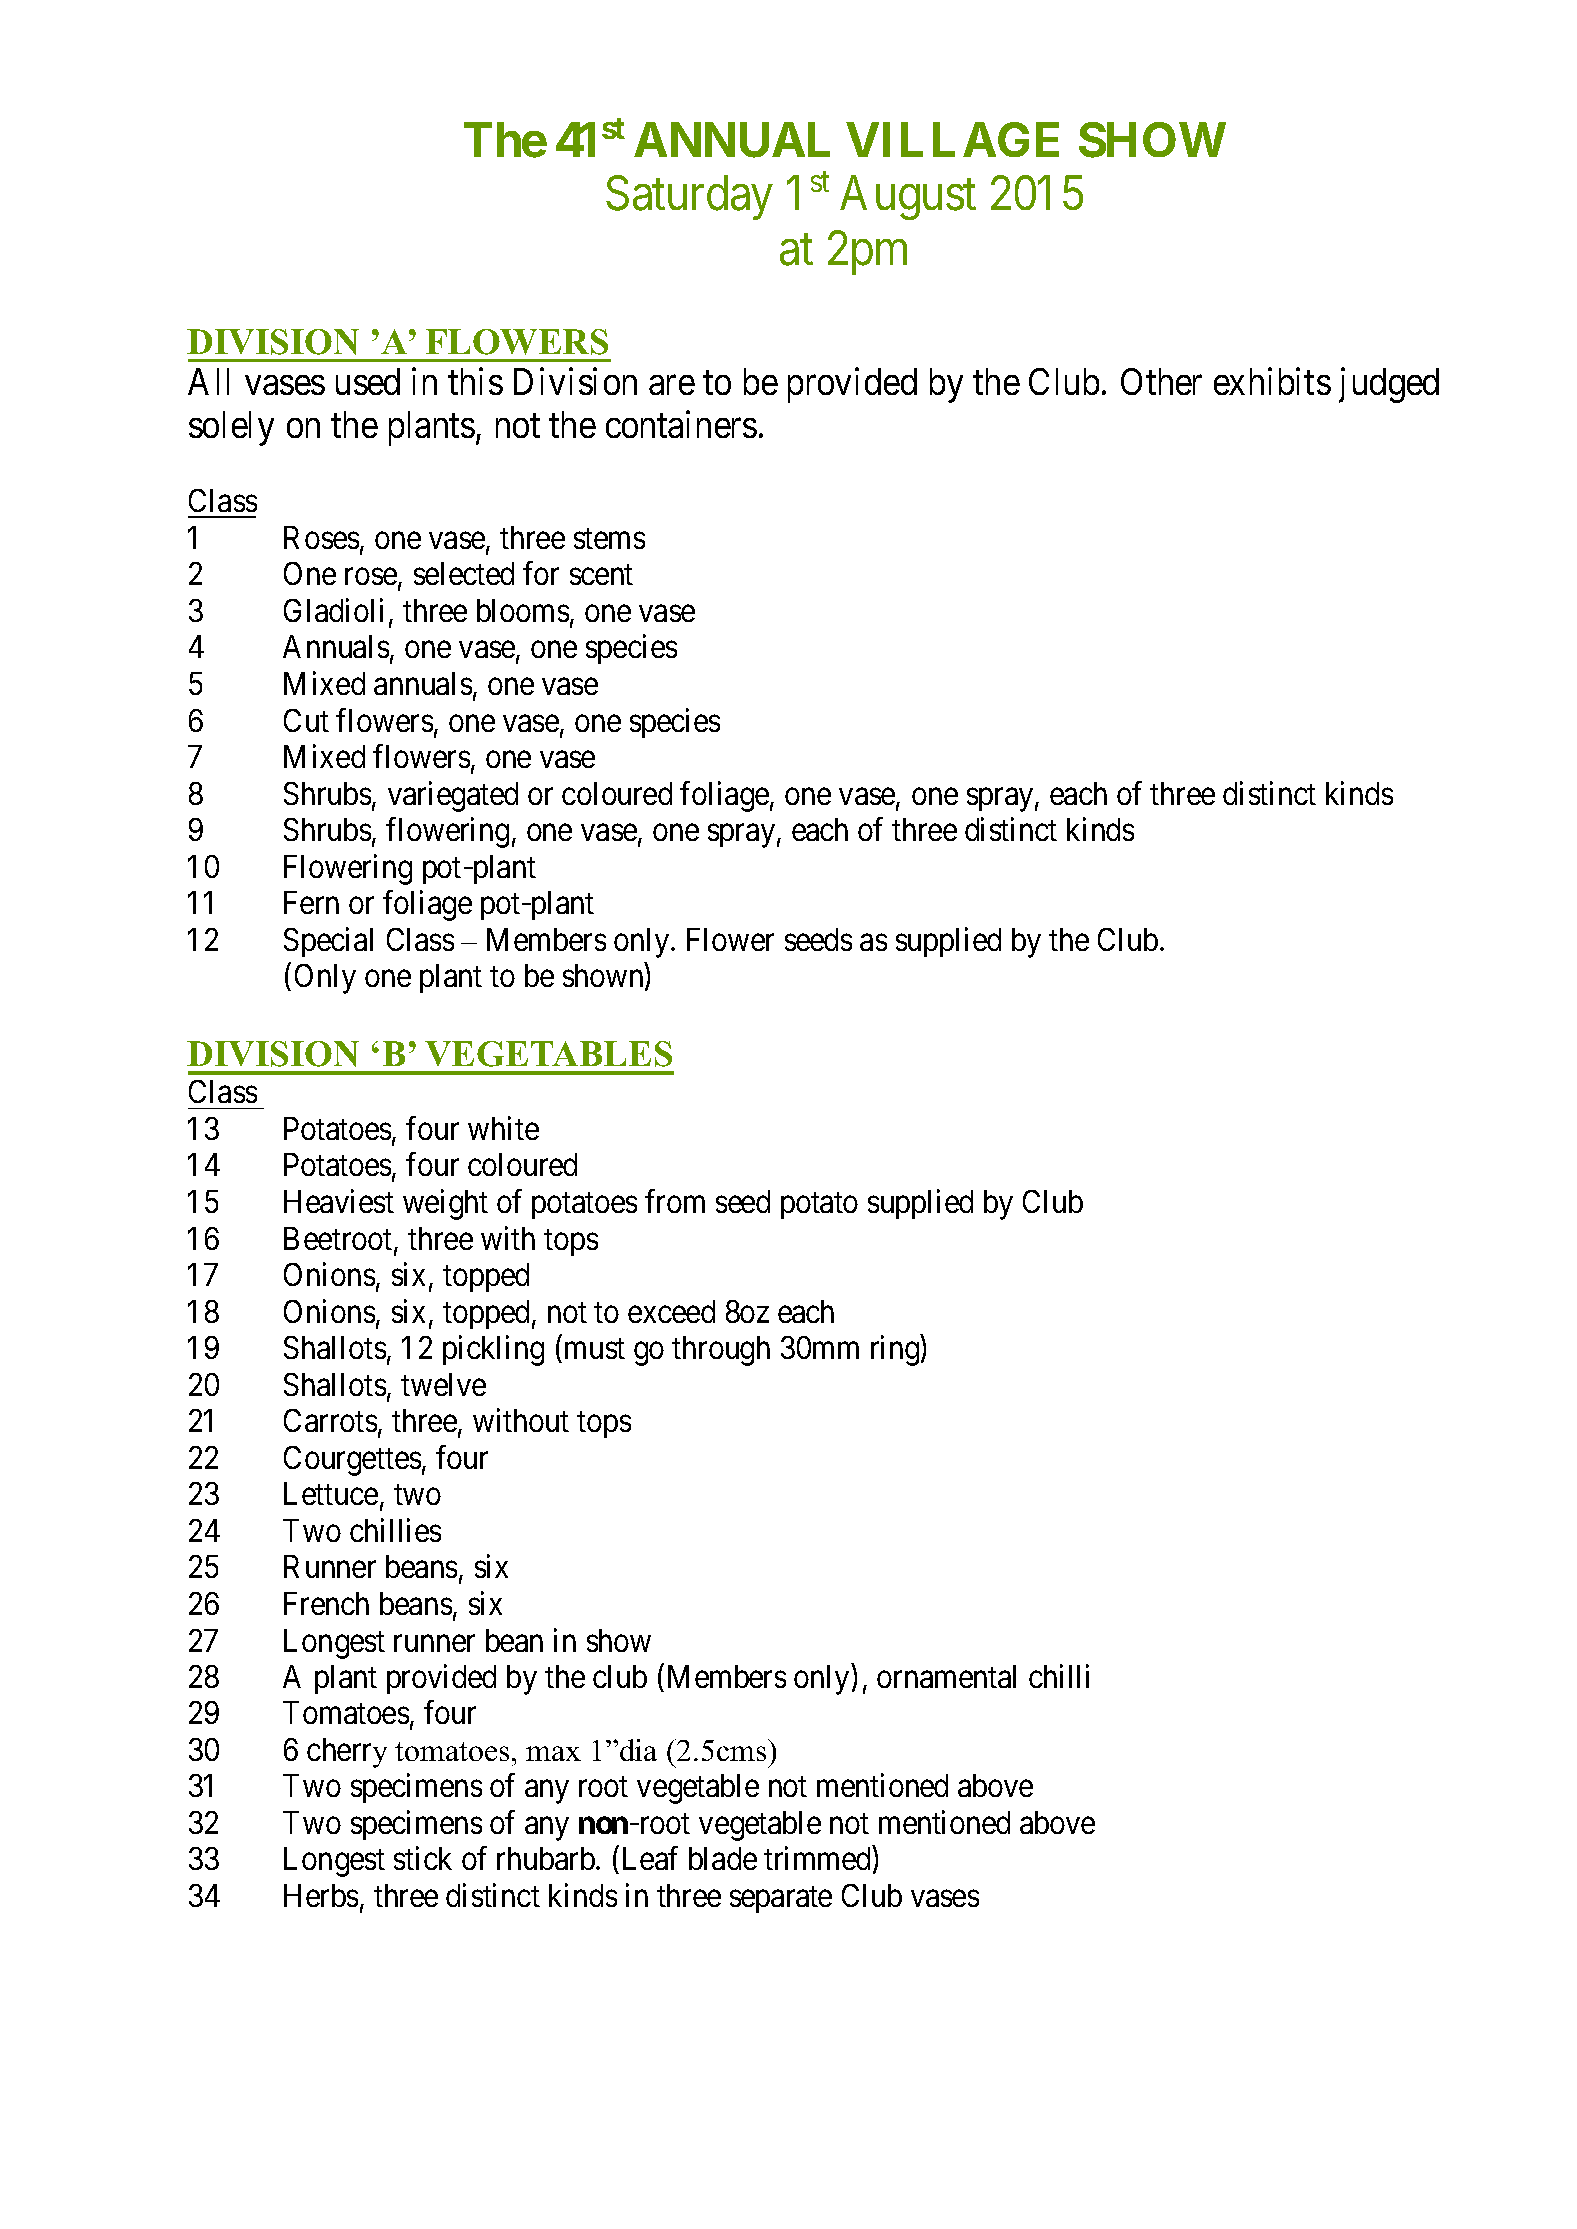 Image resolution: width=1577 pixels, height=2229 pixels. I want to click on Other, so click(1161, 381).
